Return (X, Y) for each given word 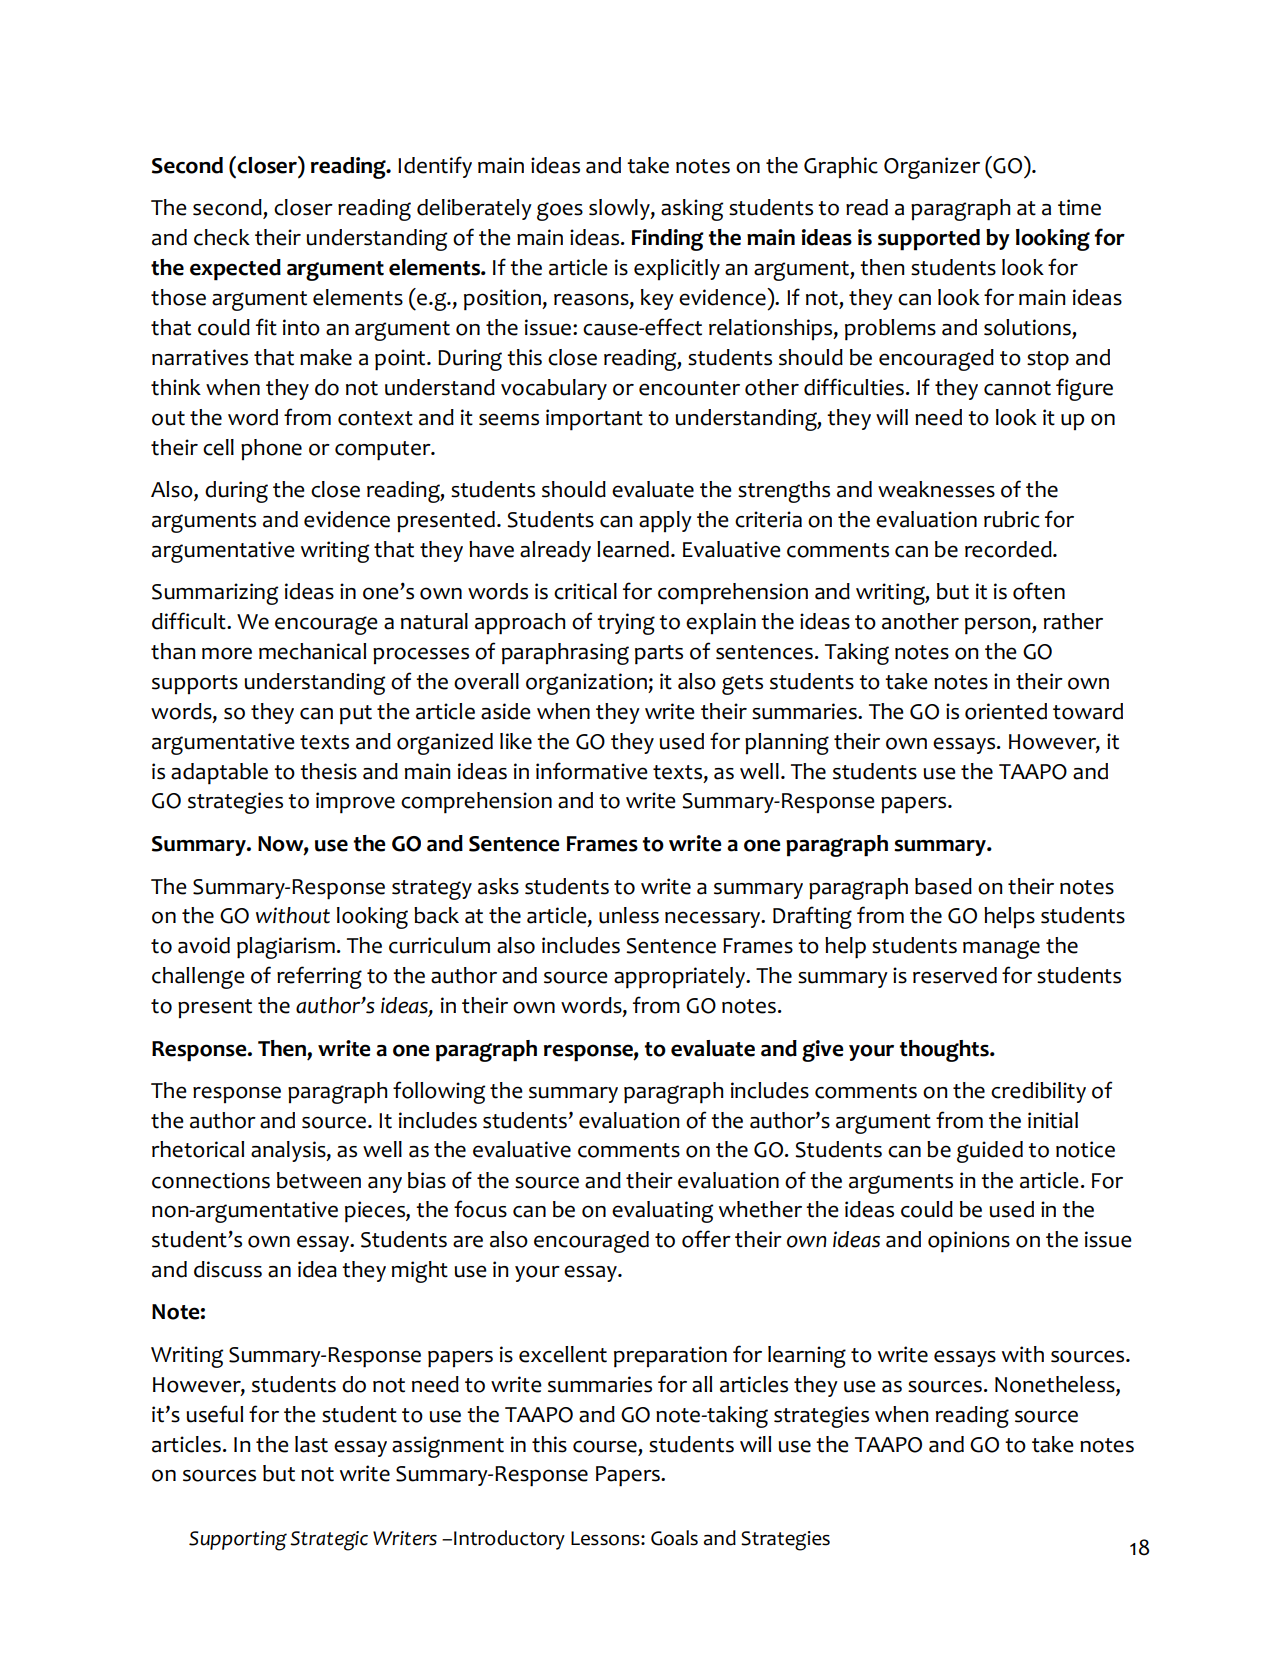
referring (319, 977)
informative (592, 771)
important (594, 420)
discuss (228, 1269)
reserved (955, 975)
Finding (668, 240)
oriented (1006, 711)
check (222, 237)
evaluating (662, 1212)
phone (271, 449)
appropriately (681, 978)
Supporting (238, 1541)
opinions (969, 1242)
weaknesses (936, 489)
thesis (328, 771)
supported (929, 240)
